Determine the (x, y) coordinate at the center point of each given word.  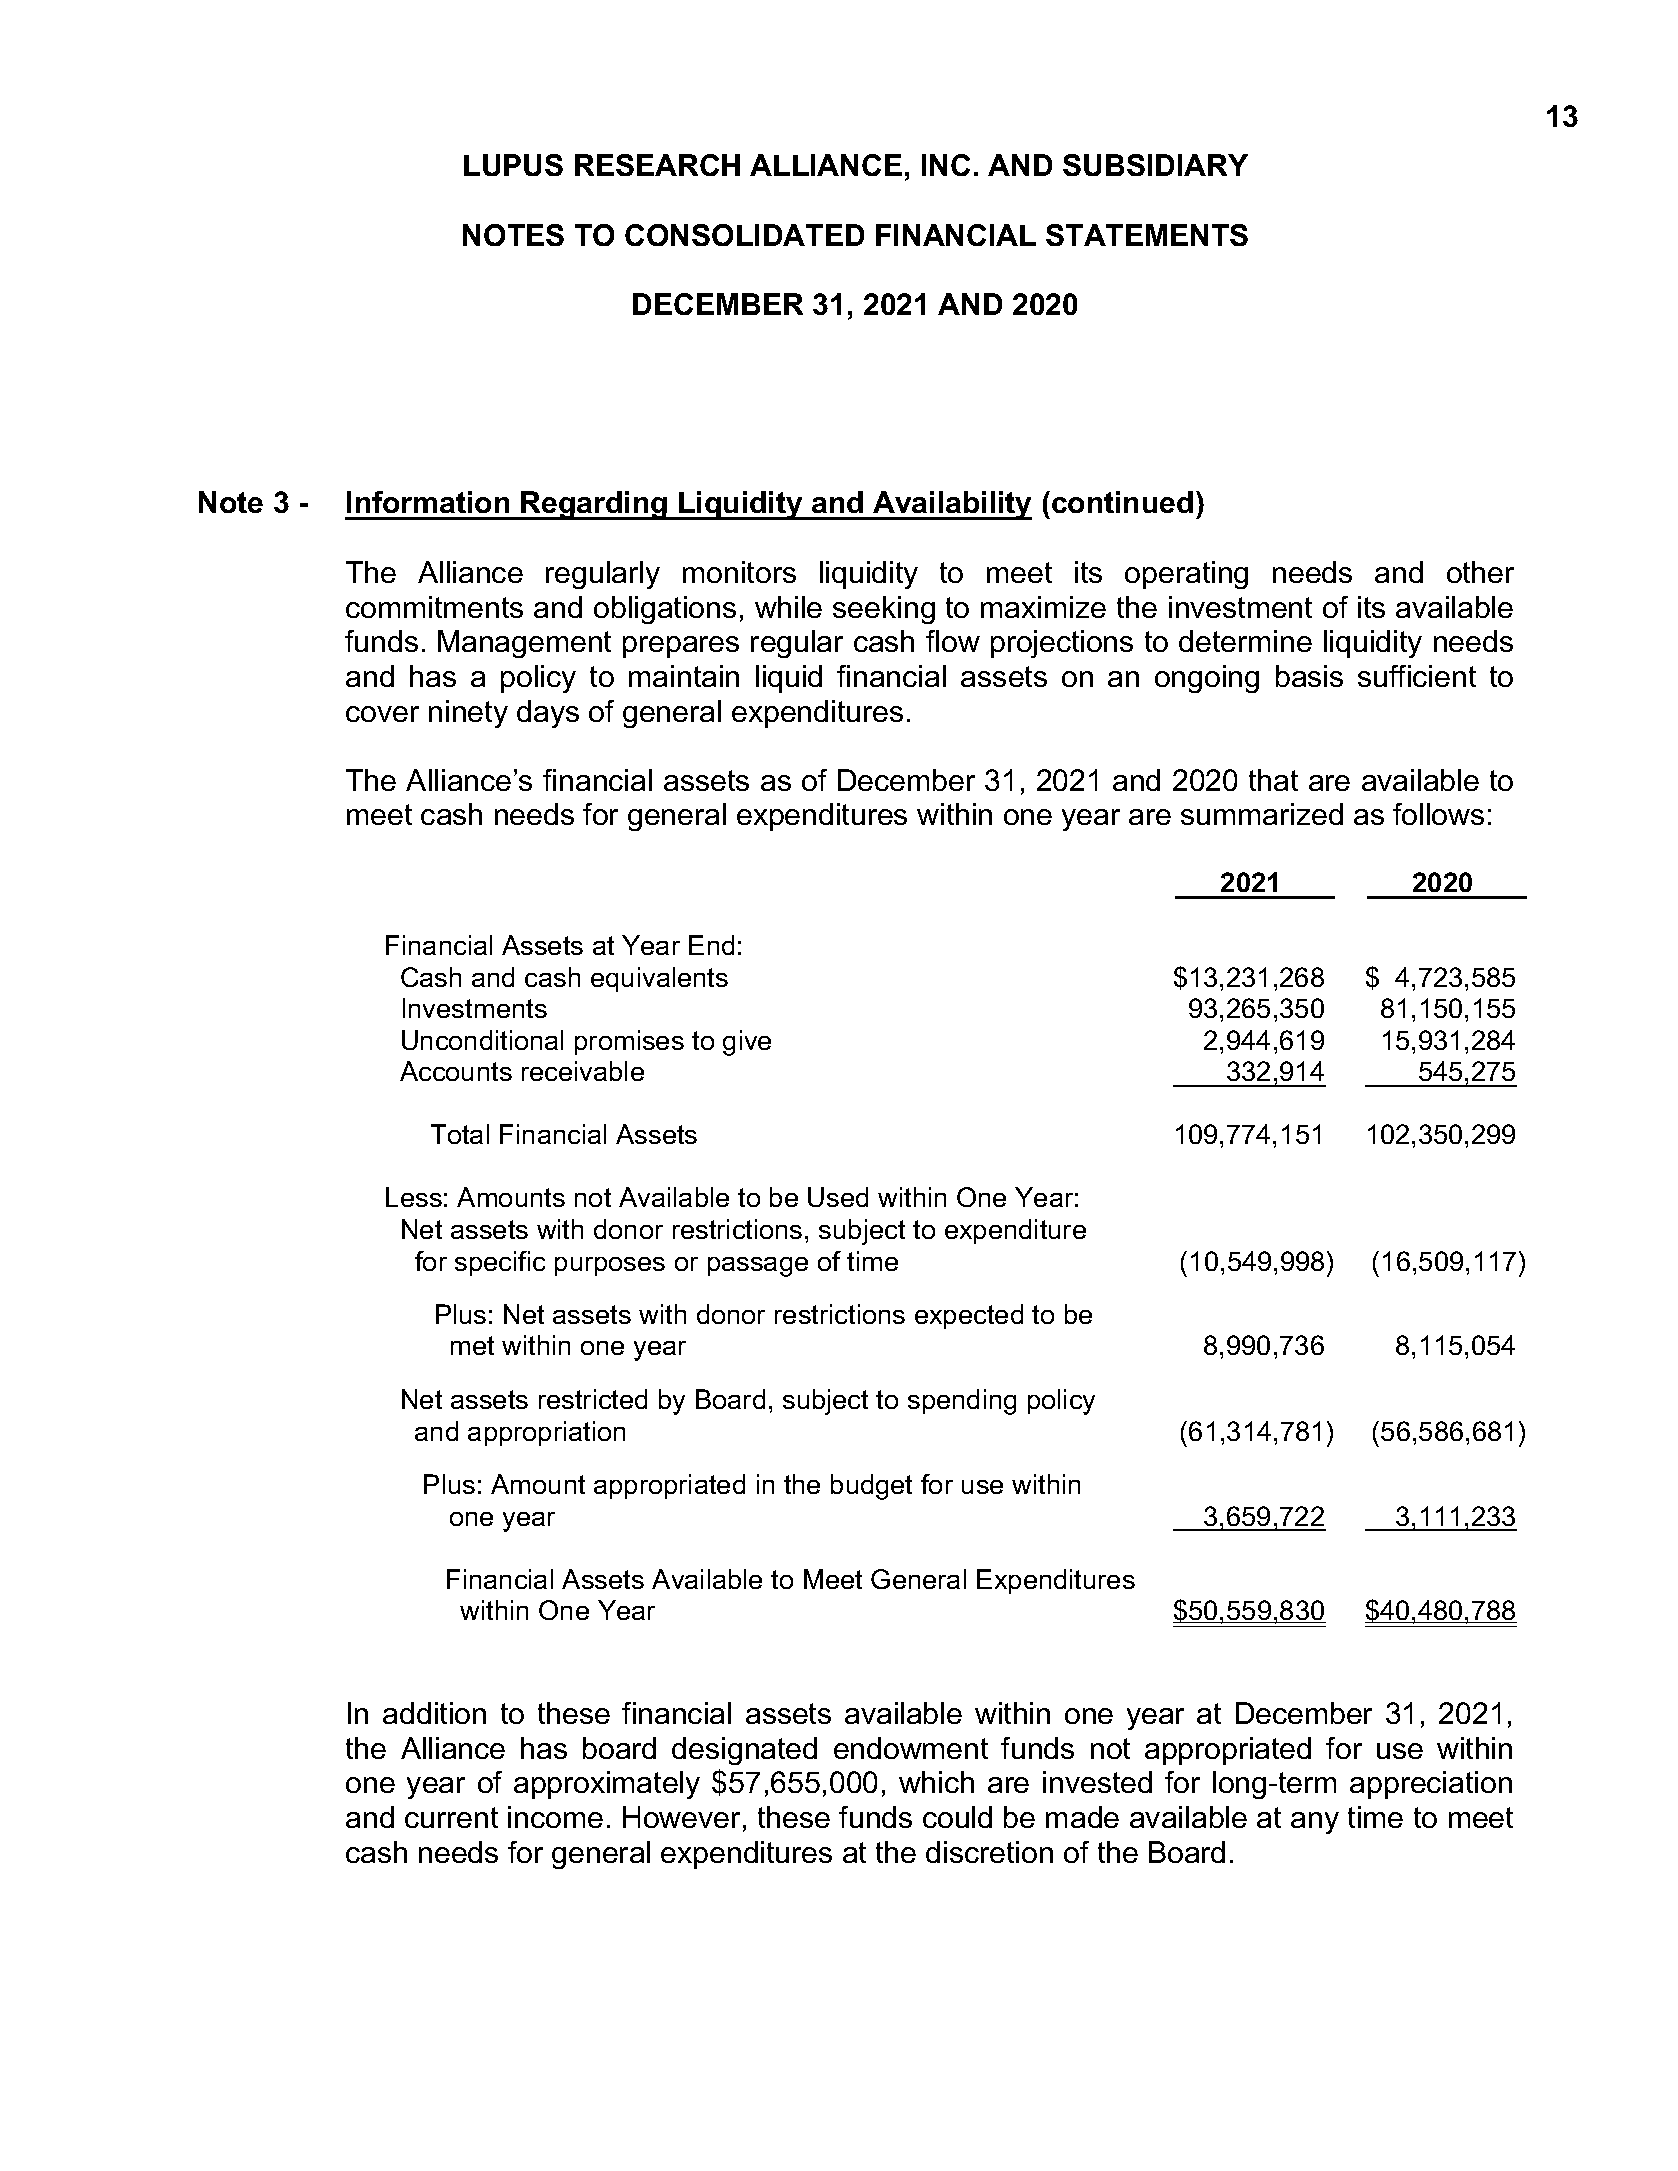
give (747, 1043)
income (555, 1817)
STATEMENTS (1147, 235)
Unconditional (482, 1040)
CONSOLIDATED (744, 235)
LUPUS (513, 165)
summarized (1262, 814)
